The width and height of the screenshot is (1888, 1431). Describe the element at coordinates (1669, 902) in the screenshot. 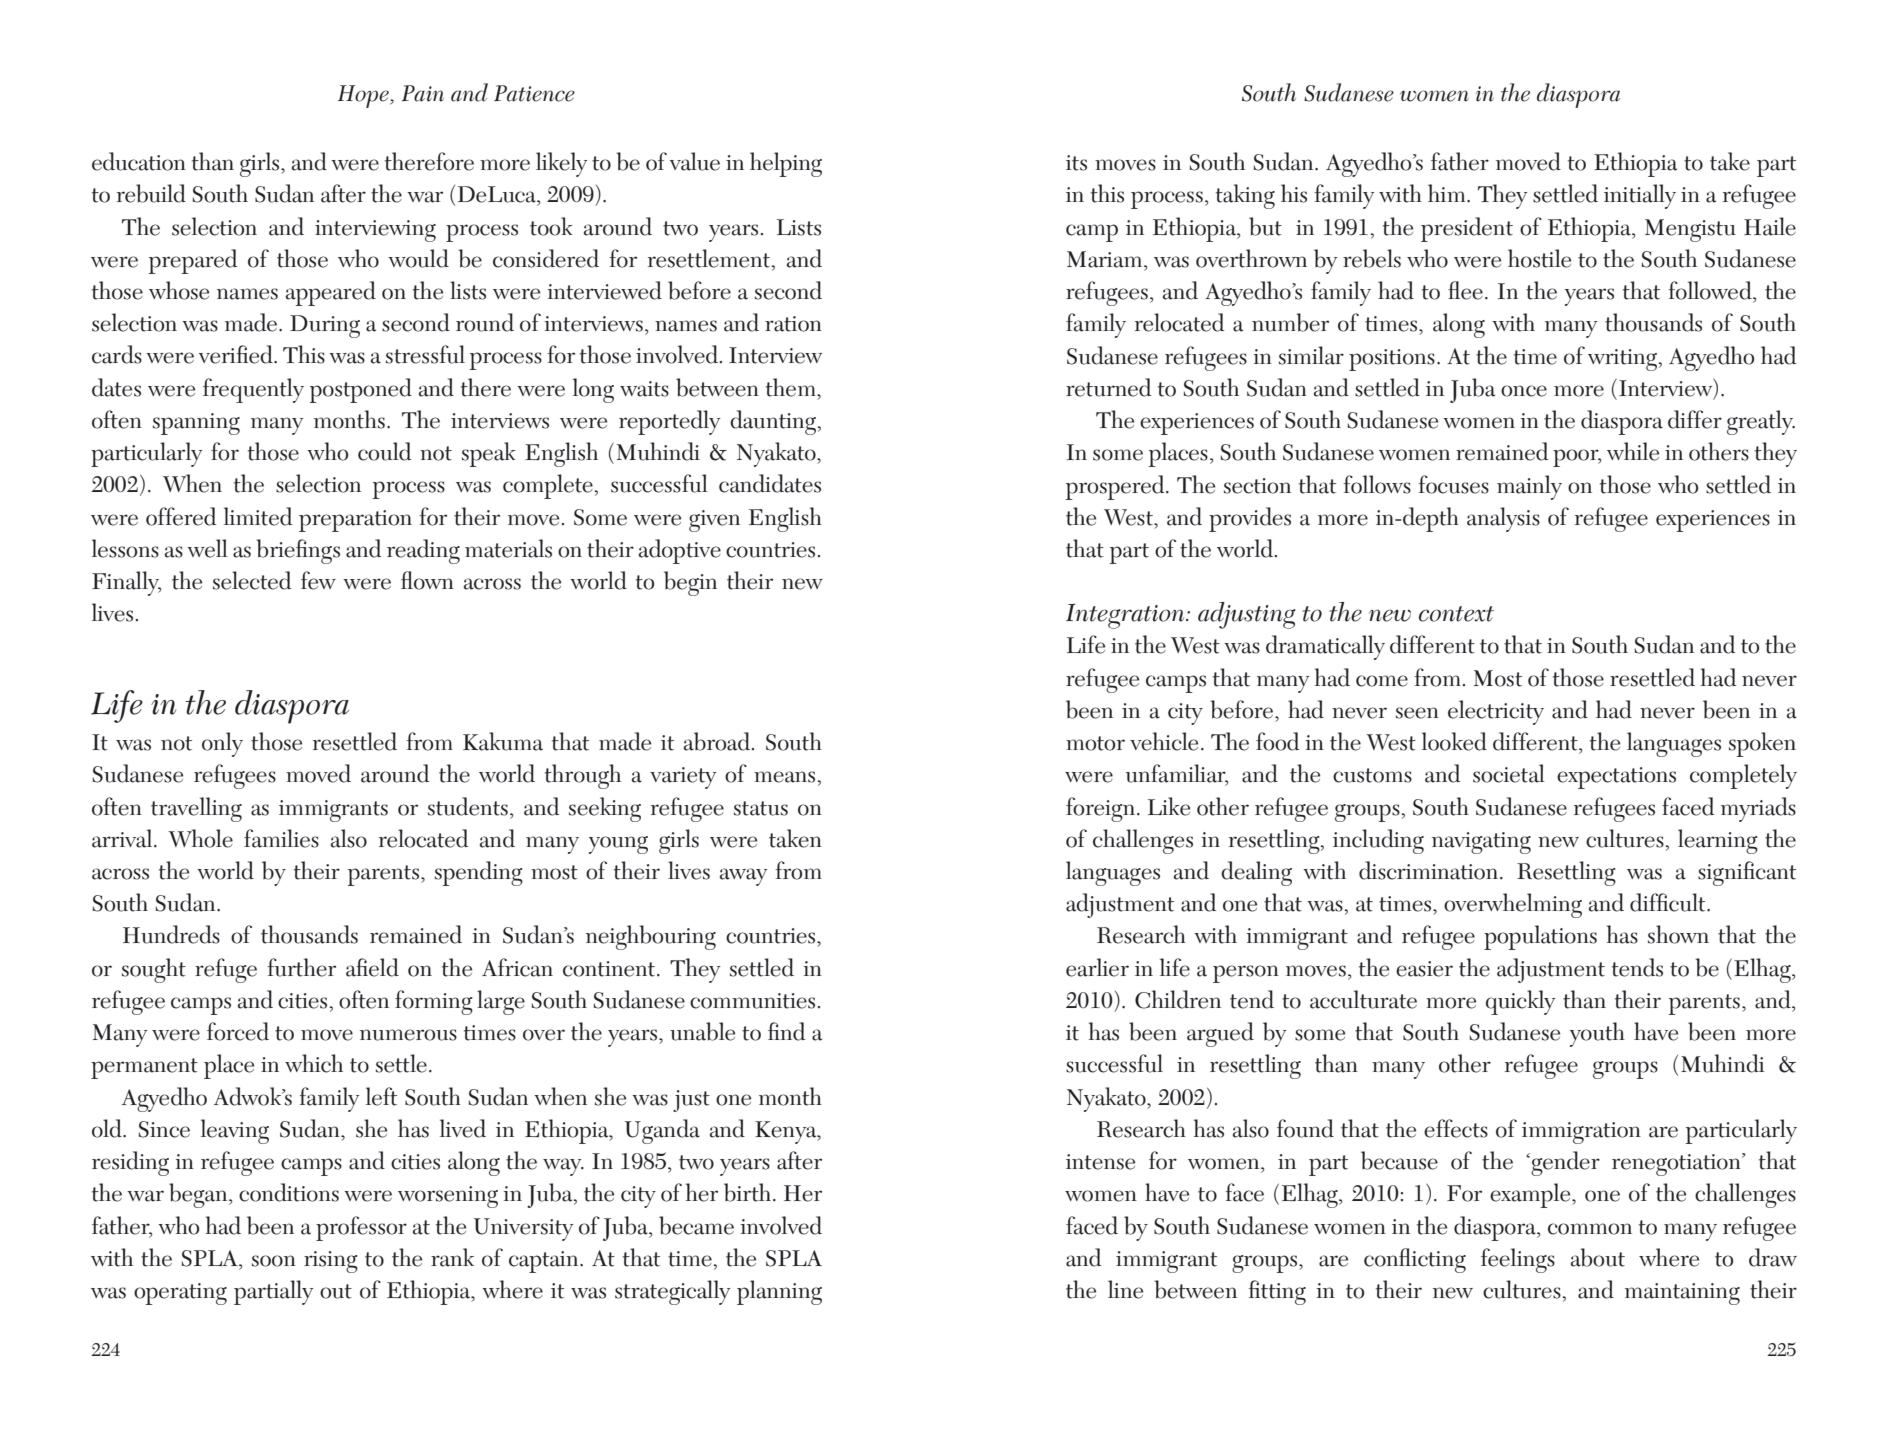

I see `difficult` at that location.
